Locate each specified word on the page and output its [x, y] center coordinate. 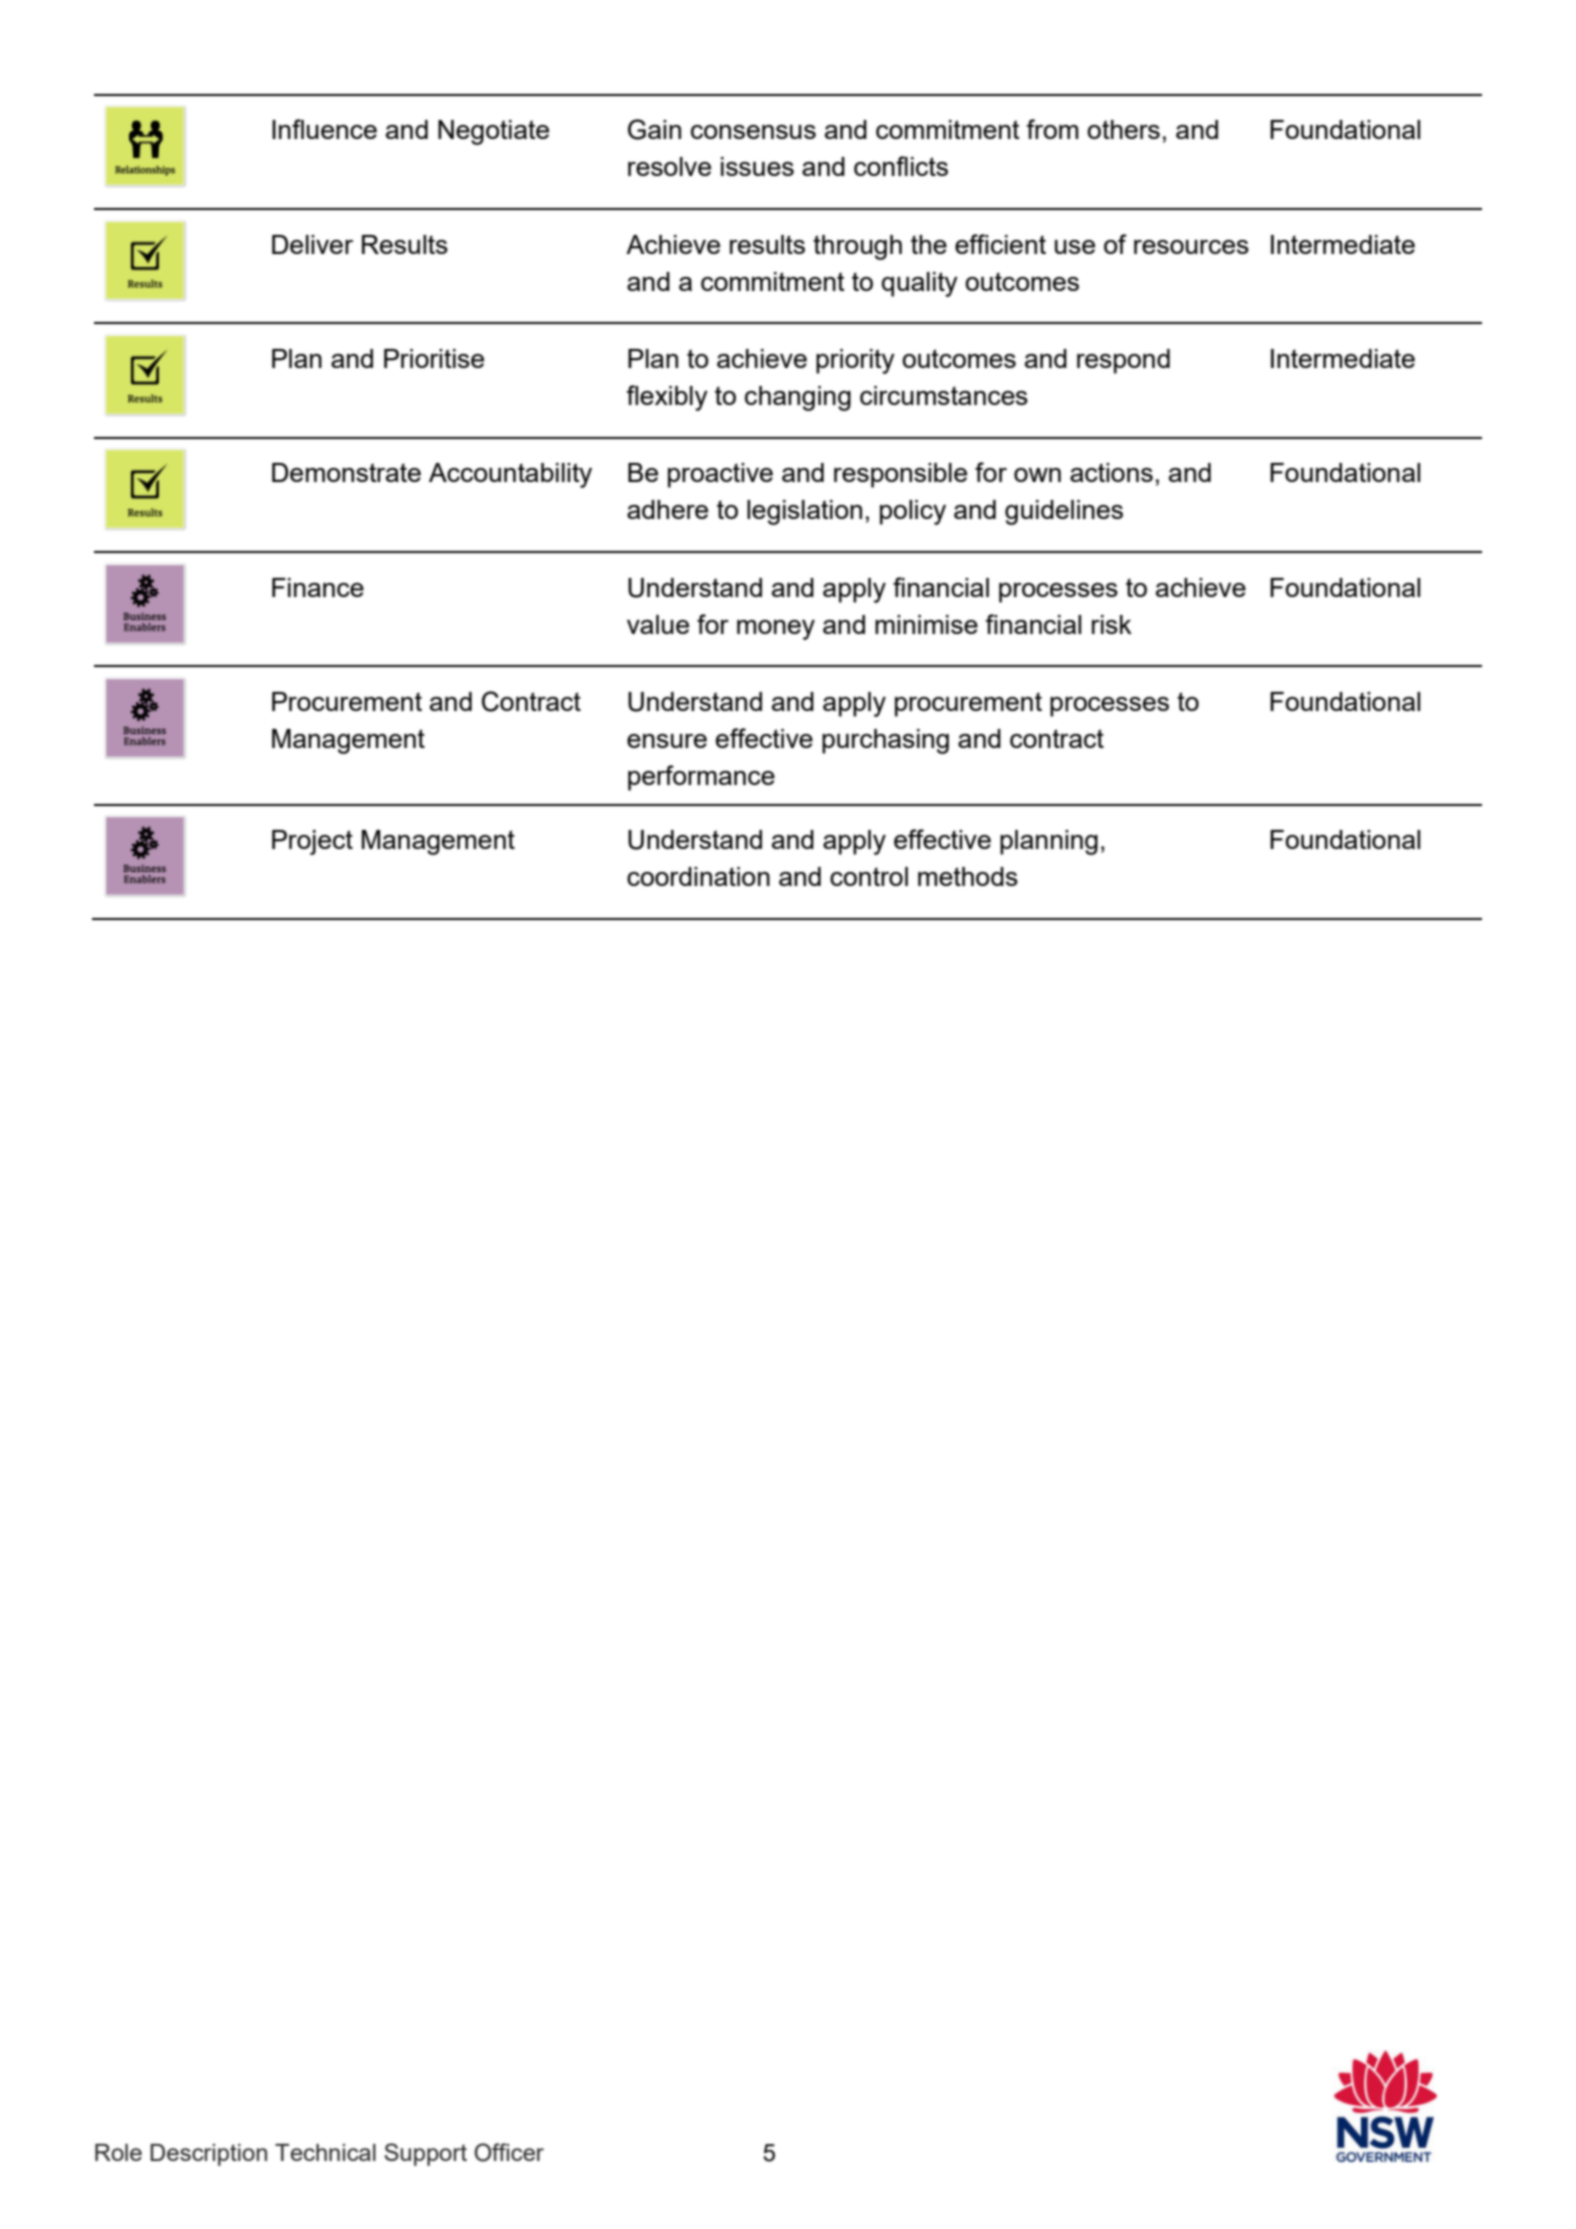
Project [312, 842]
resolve [669, 166]
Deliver [312, 244]
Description [208, 2155]
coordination [698, 876]
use [1075, 247]
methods [968, 876]
